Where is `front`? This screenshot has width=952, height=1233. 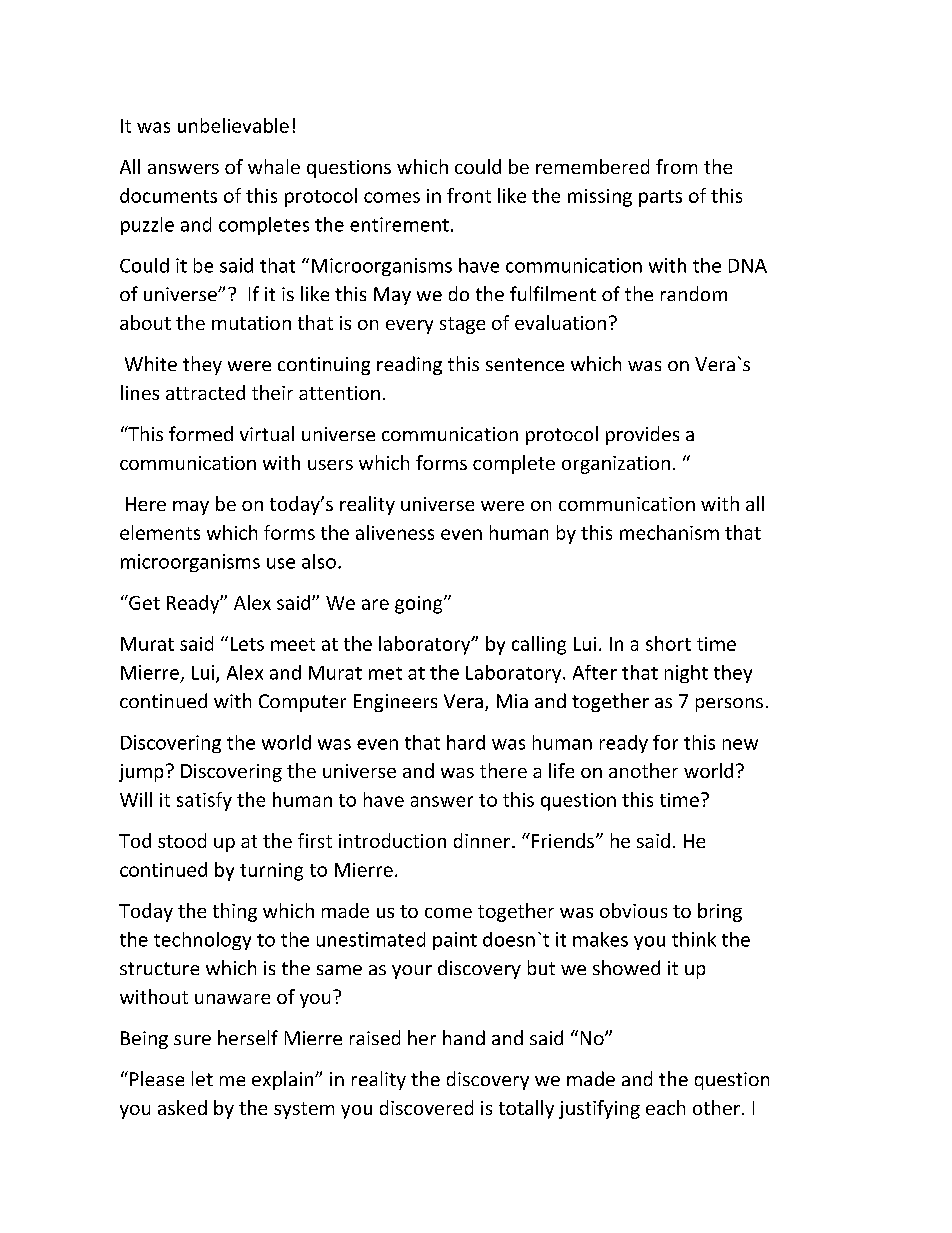
front is located at coordinates (469, 195).
